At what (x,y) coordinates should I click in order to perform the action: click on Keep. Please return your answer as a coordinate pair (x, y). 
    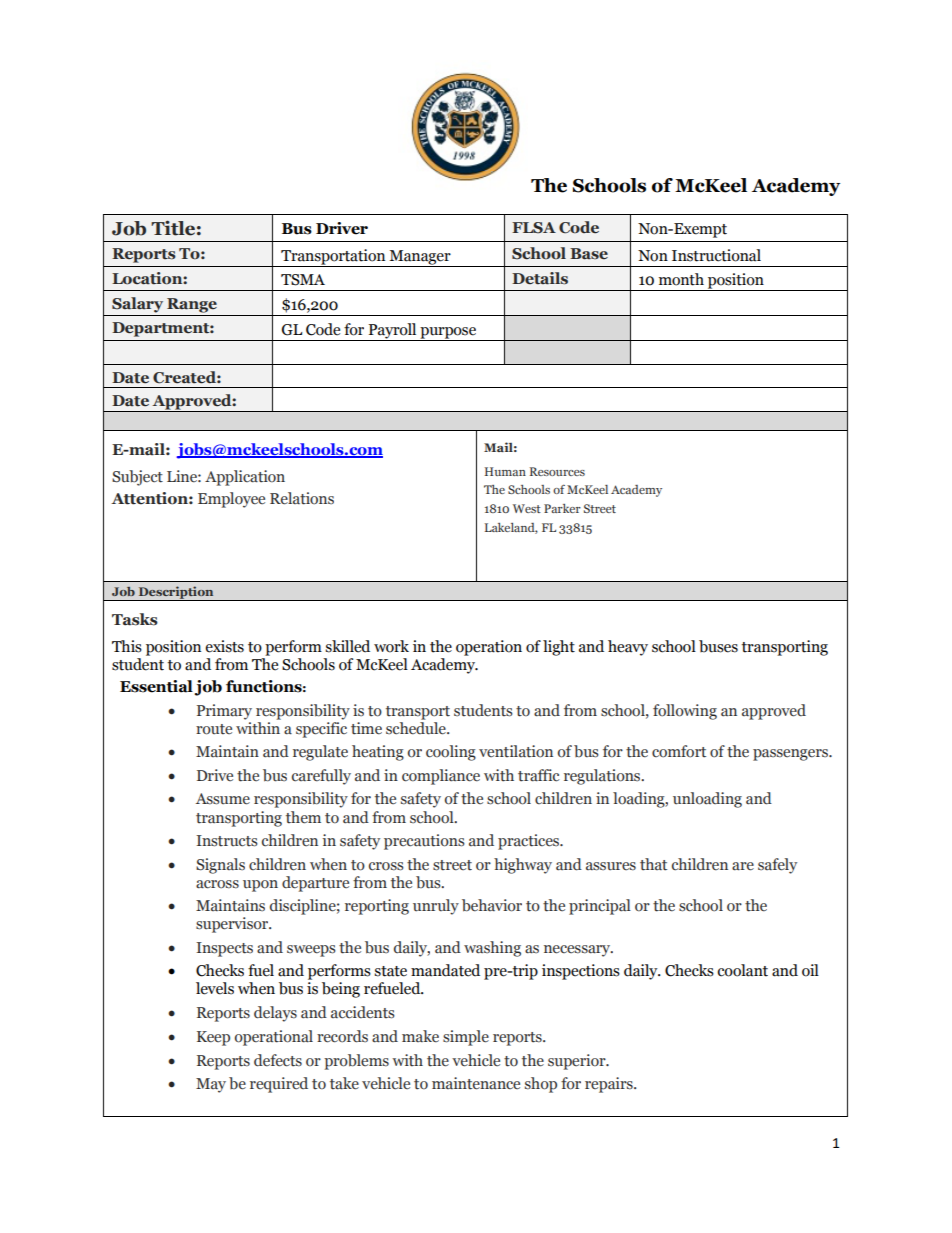
    Looking at the image, I should click on (213, 1038).
